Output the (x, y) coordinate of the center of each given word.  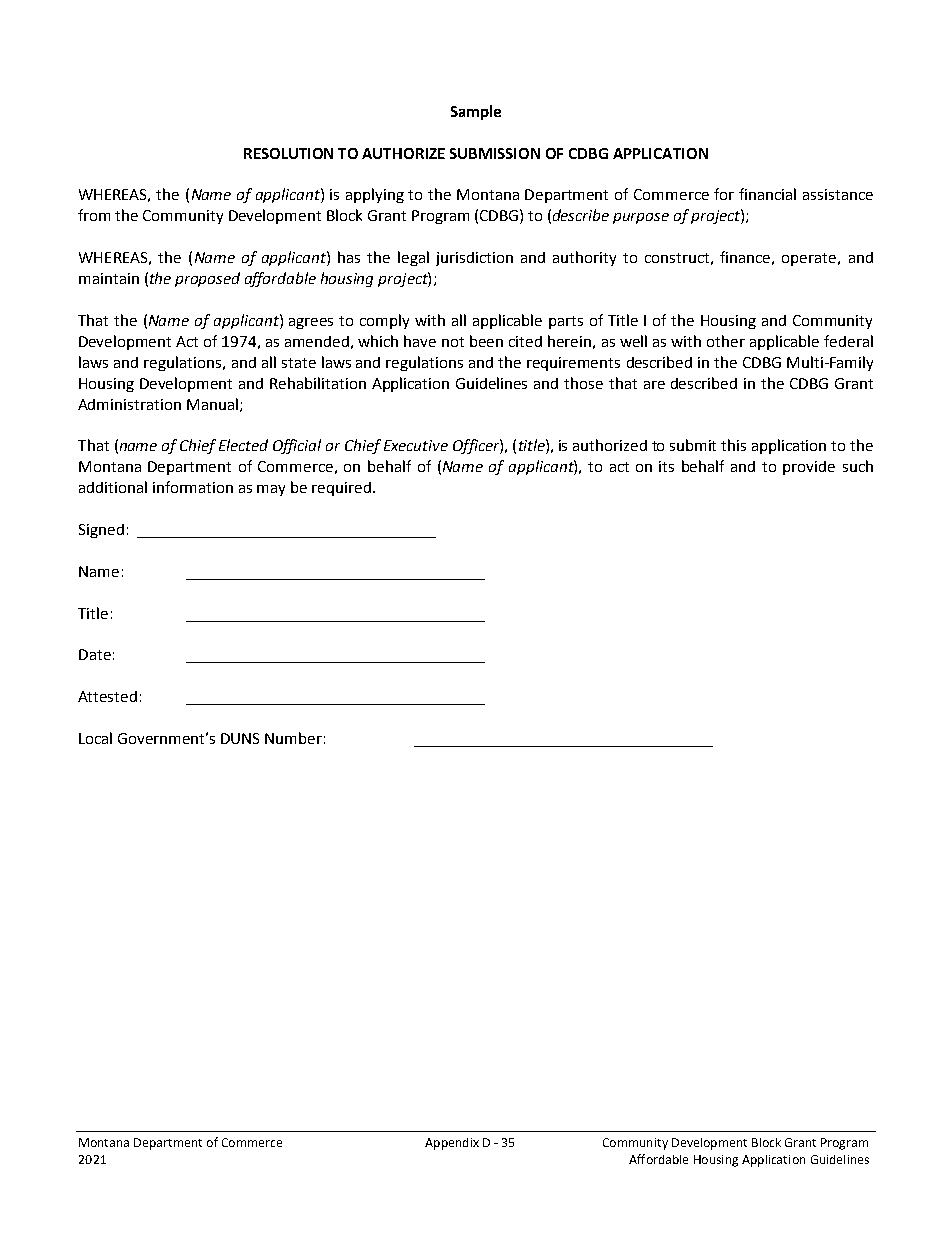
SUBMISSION (495, 153)
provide (809, 468)
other (726, 341)
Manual (212, 404)
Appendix (452, 1144)
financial (767, 194)
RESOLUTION (288, 153)
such (858, 466)
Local (95, 738)
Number (293, 738)
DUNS (240, 738)
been (486, 341)
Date (95, 654)
